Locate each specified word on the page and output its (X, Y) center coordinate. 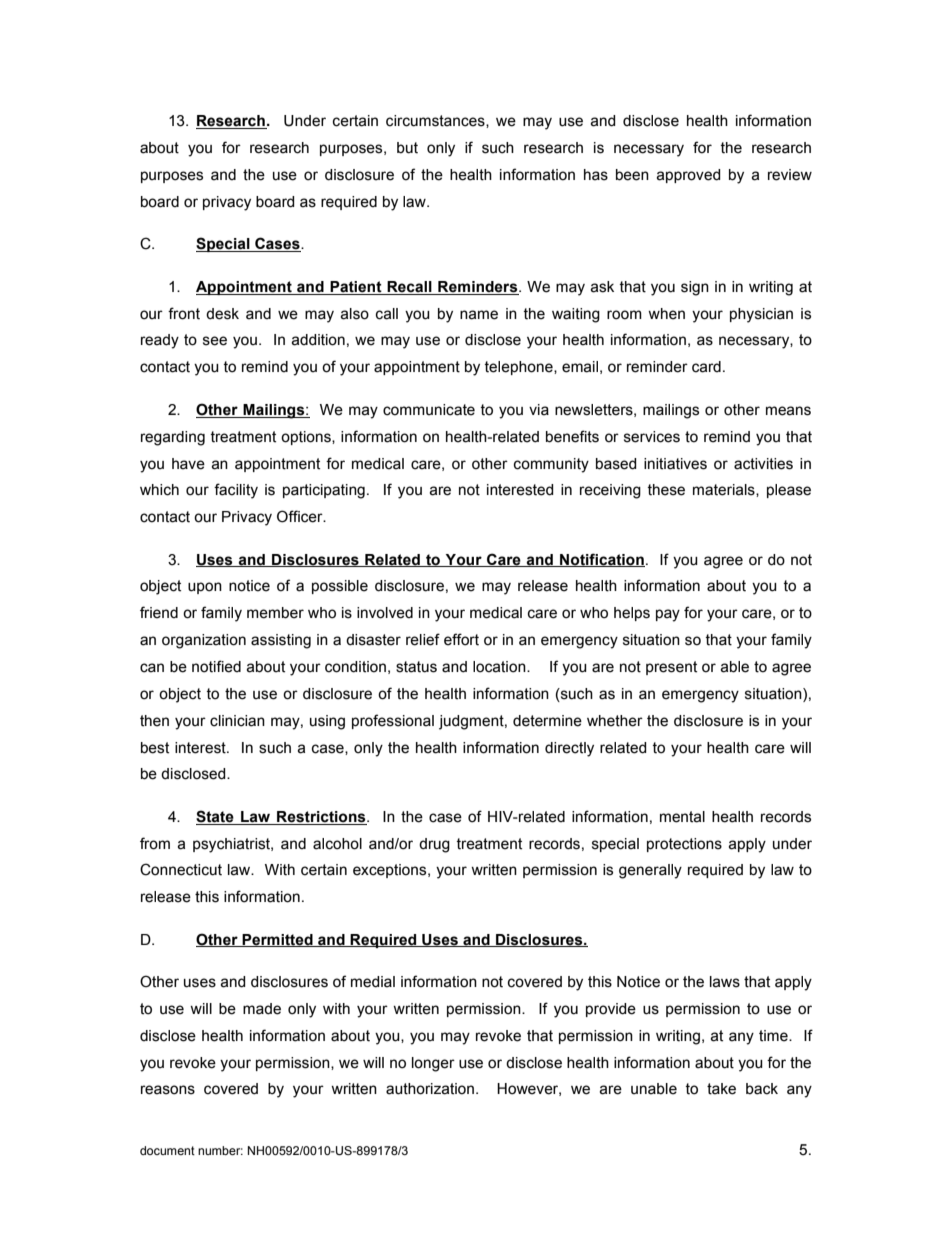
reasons (168, 1090)
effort (461, 639)
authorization (431, 1089)
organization (204, 641)
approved (688, 176)
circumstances (436, 121)
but (407, 148)
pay (668, 615)
